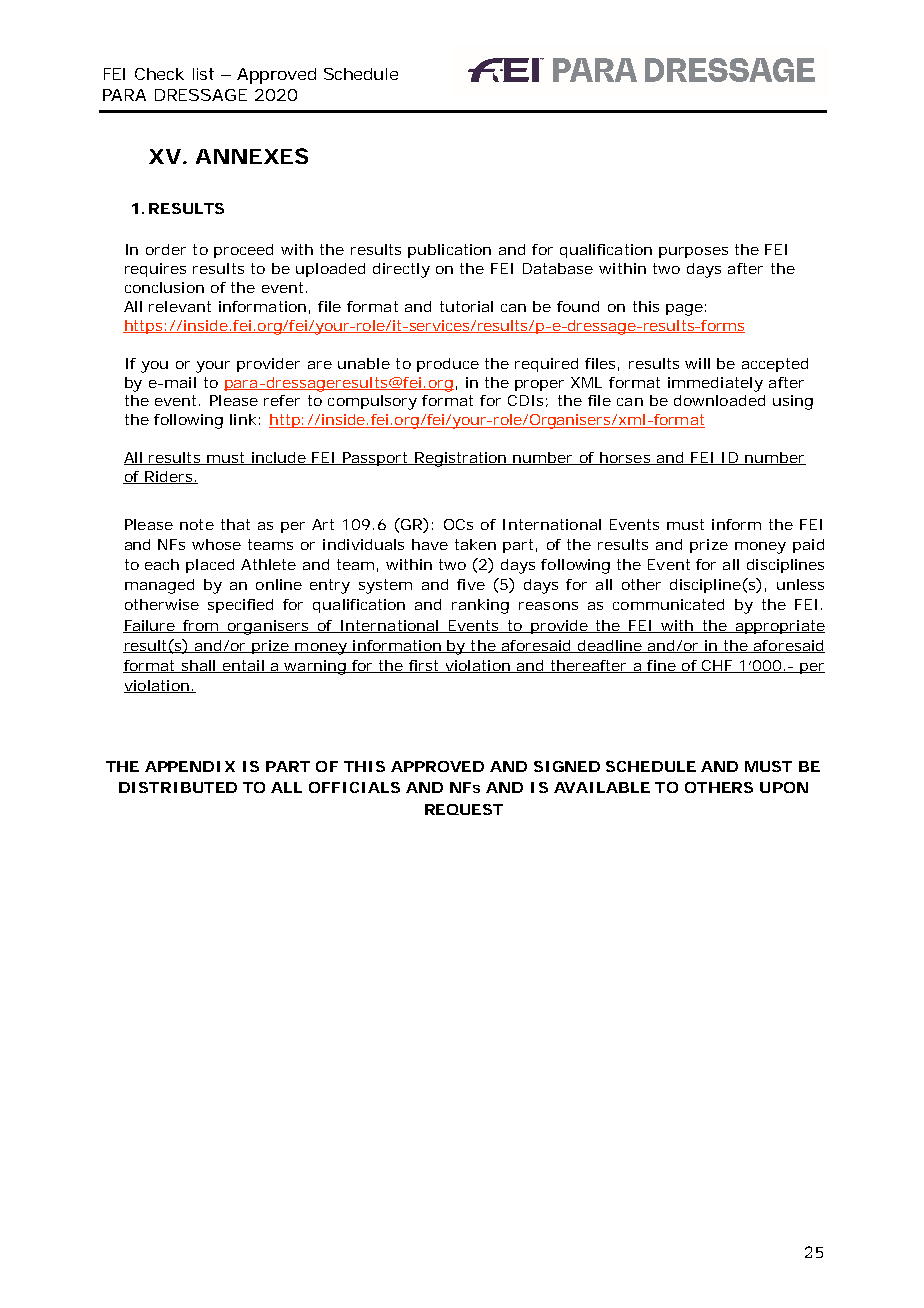 Image resolution: width=924 pixels, height=1308 pixels. Describe the element at coordinates (716, 666) in the page. I see `CHF` at that location.
